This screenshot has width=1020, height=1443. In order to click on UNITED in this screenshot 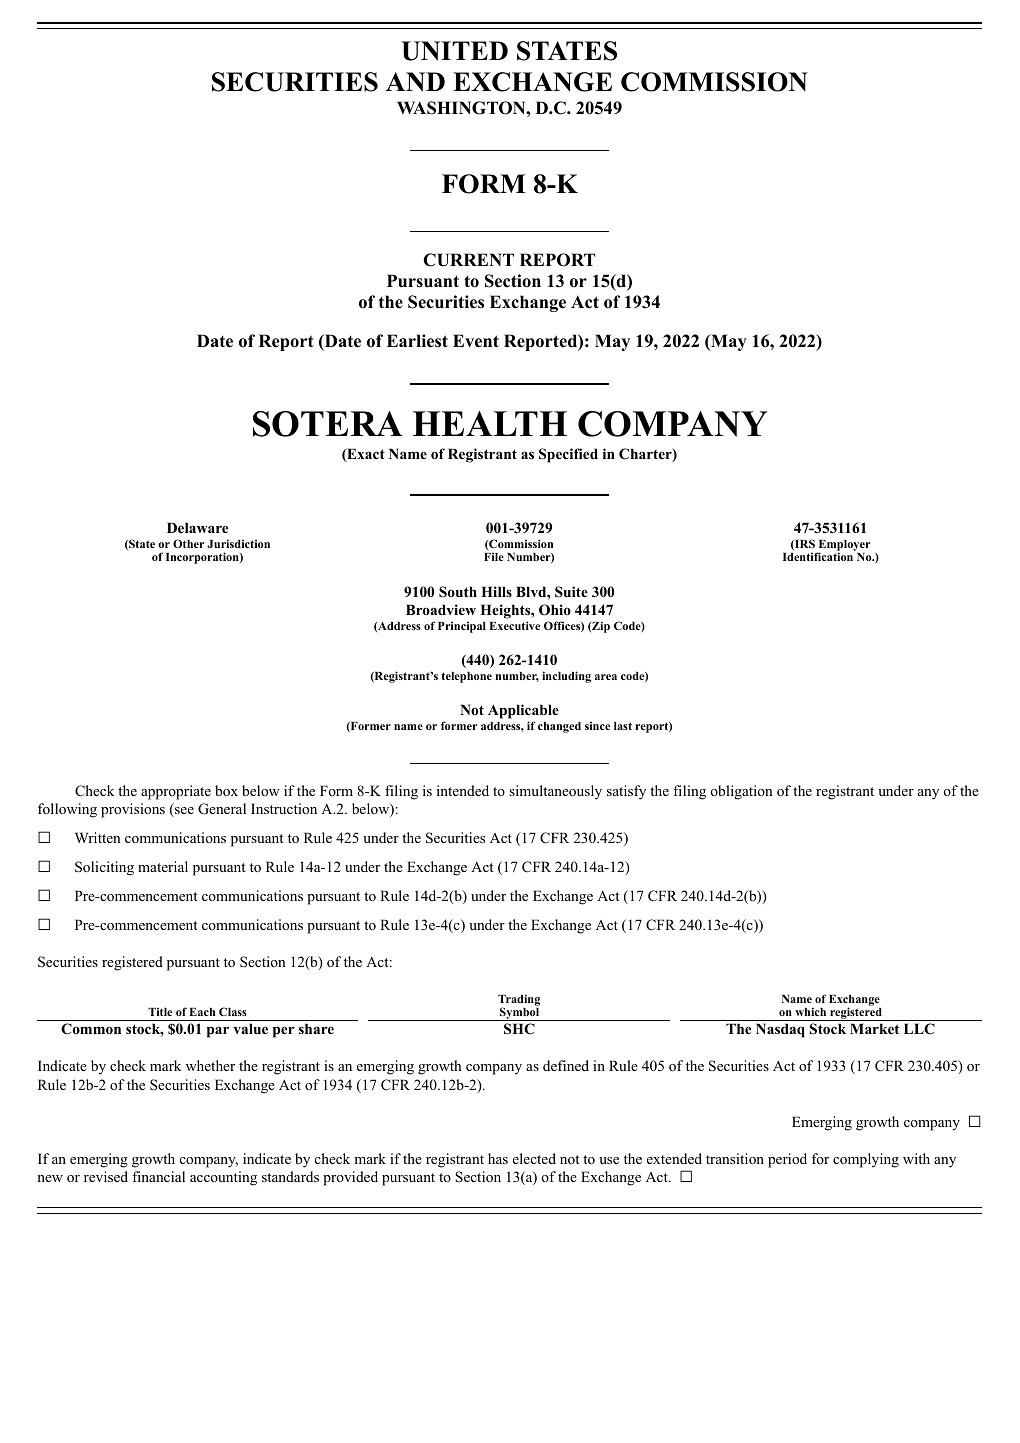, I will do `click(454, 51)`.
